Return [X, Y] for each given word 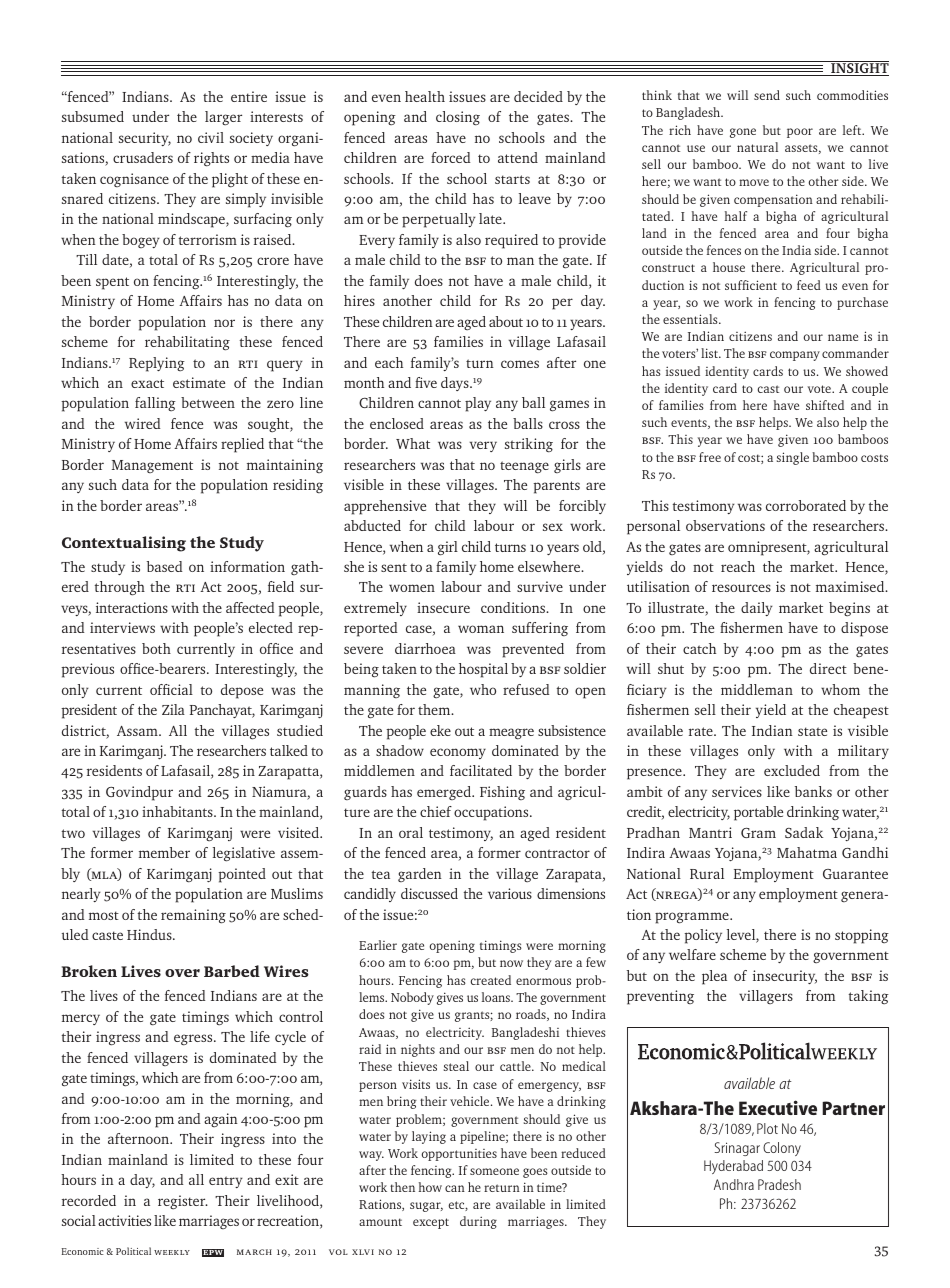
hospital [483, 670]
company [795, 356]
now [511, 963]
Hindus [150, 934]
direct [828, 668]
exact [147, 383]
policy [703, 936]
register [183, 1202]
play [478, 404]
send [767, 95]
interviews [122, 627]
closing [458, 118]
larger [223, 118]
